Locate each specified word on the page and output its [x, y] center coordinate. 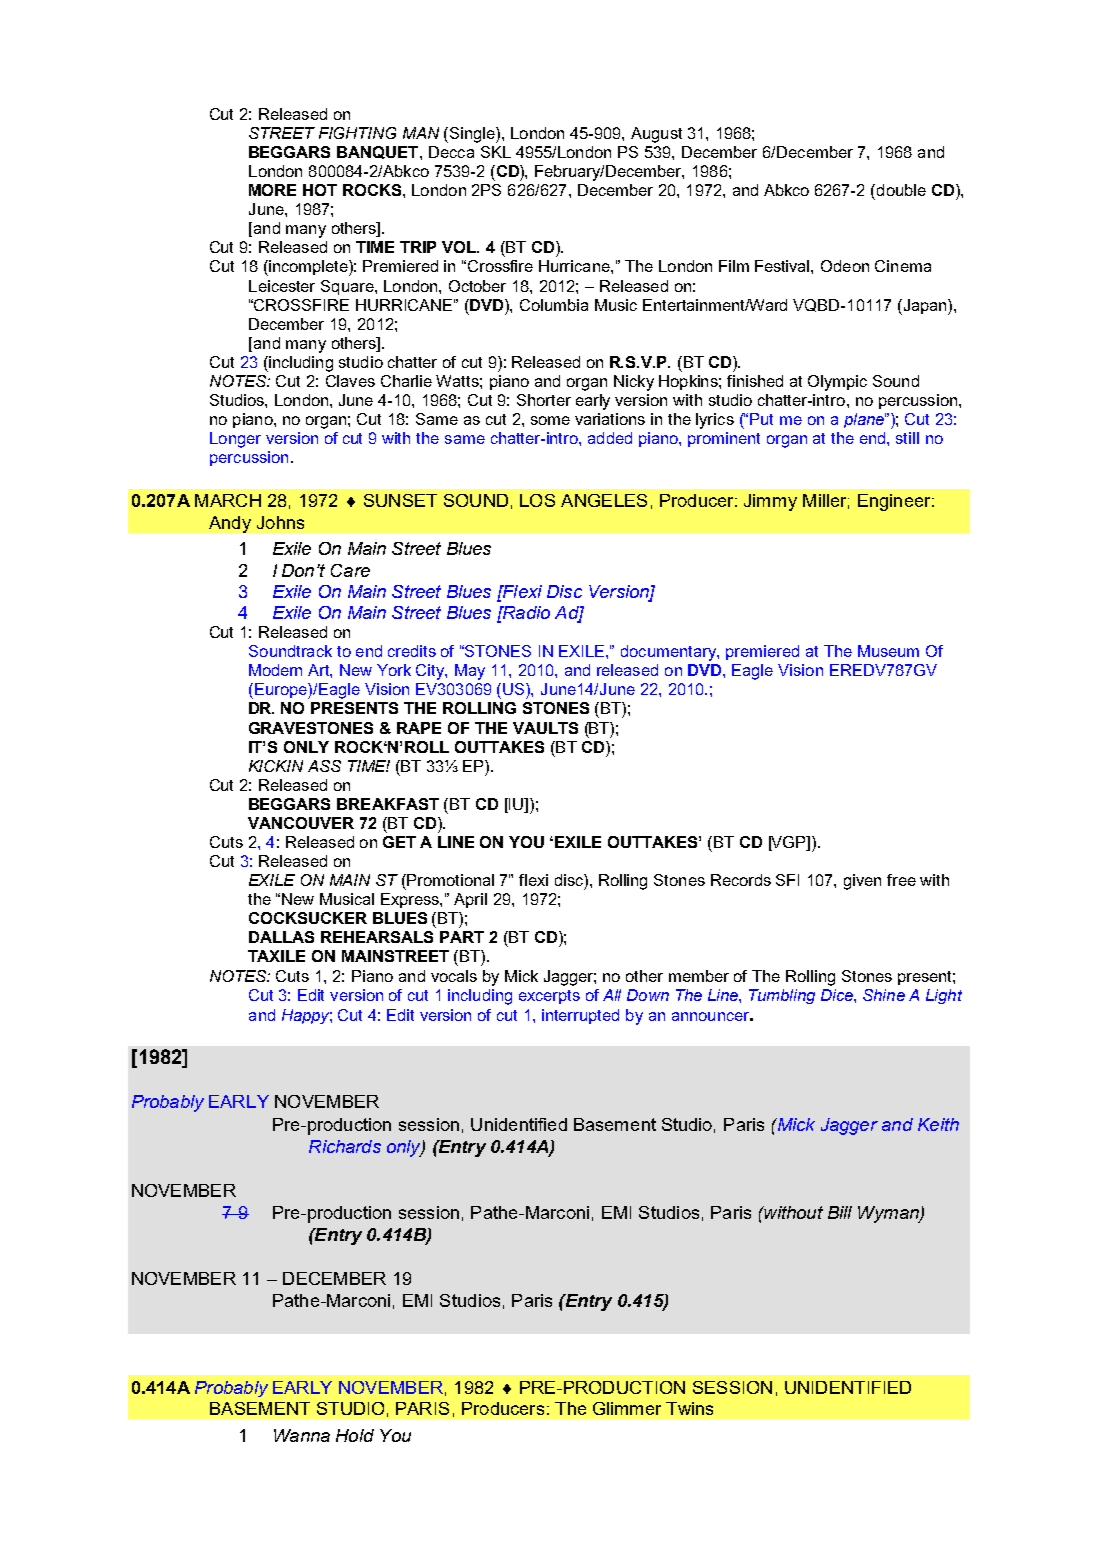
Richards [345, 1146]
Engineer [895, 502]
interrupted [580, 1016]
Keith [938, 1124]
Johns [280, 522]
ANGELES [604, 500]
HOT [320, 190]
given [862, 882]
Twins [689, 1408]
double [900, 190]
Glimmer [627, 1408]
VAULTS [545, 728]
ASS [324, 766]
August [656, 135]
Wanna [302, 1435]
